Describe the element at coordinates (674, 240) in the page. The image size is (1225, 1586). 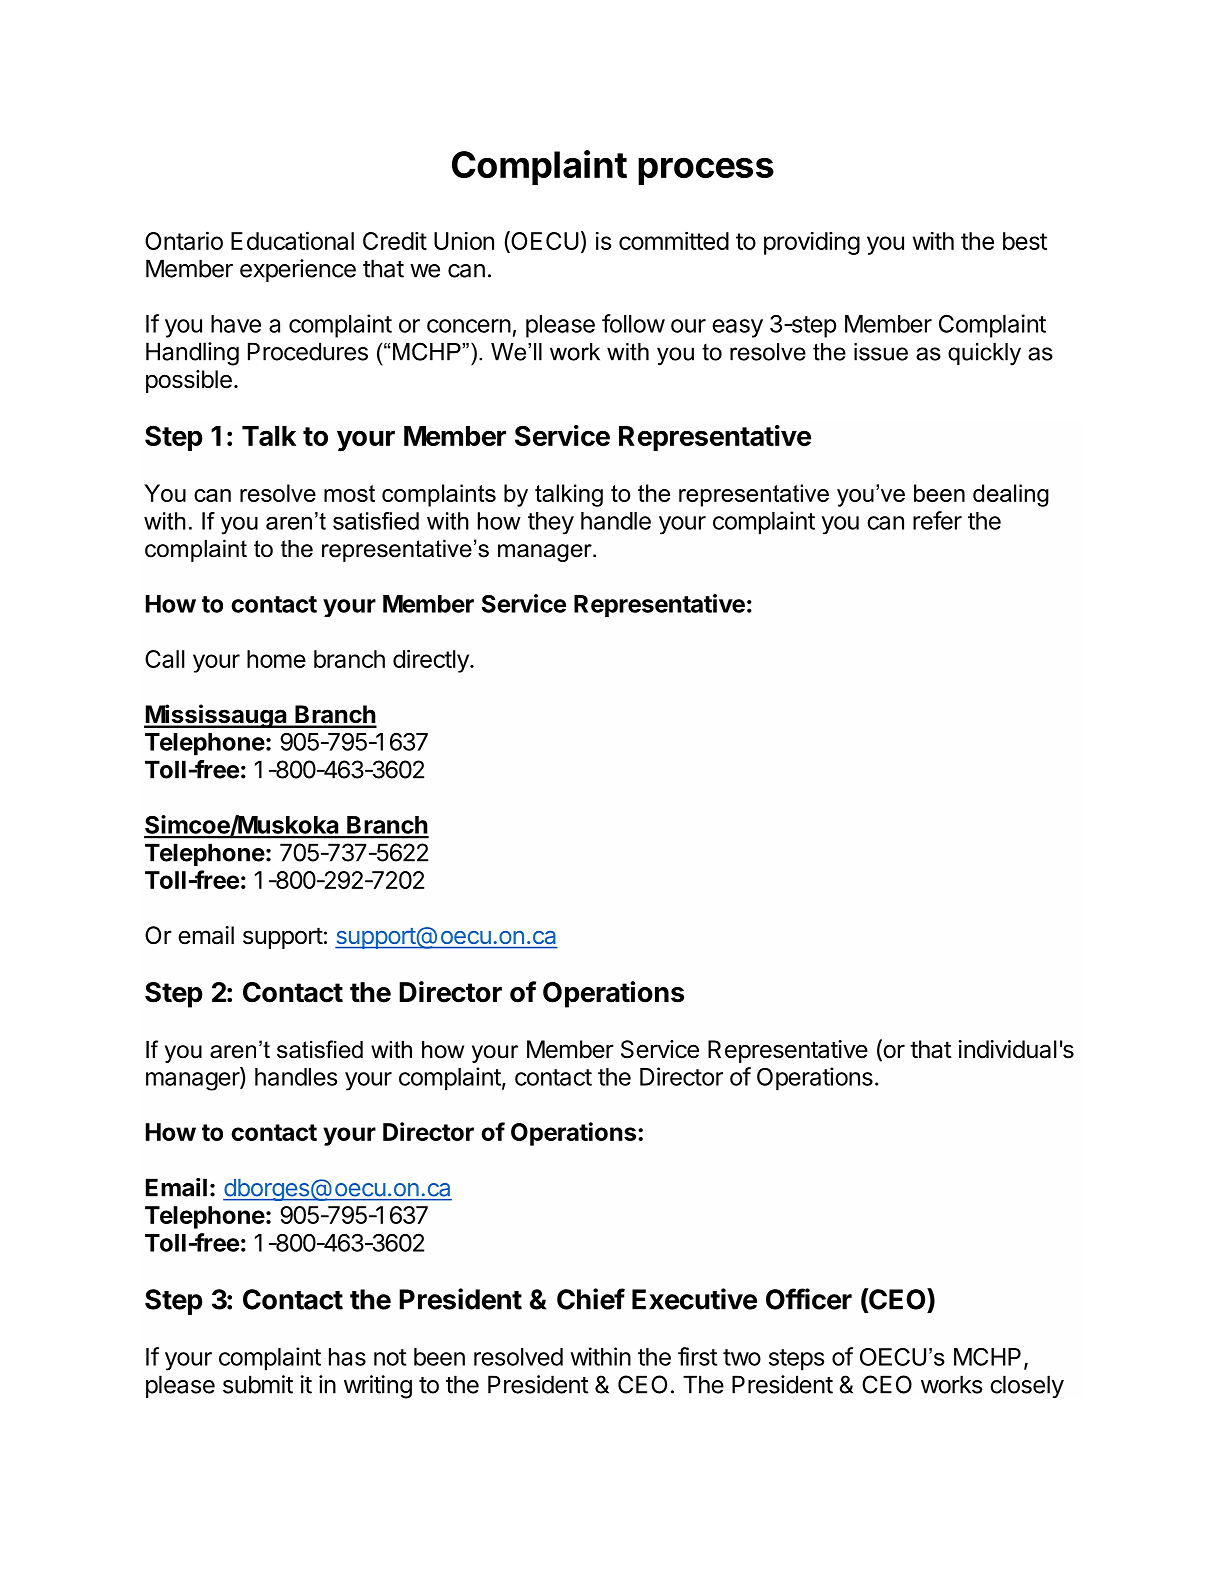
I see `committed` at that location.
